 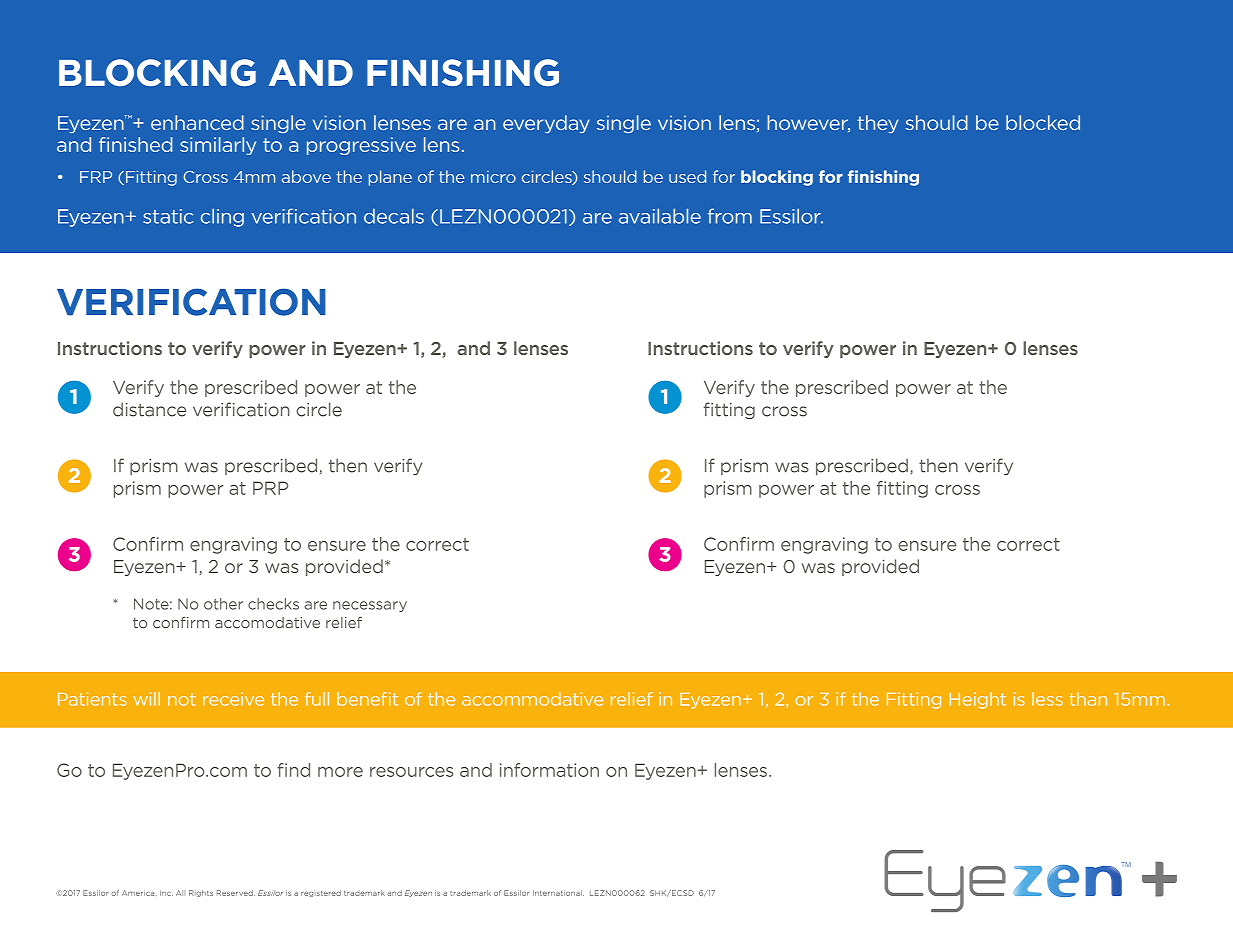 I want to click on similarly, so click(x=218, y=146).
